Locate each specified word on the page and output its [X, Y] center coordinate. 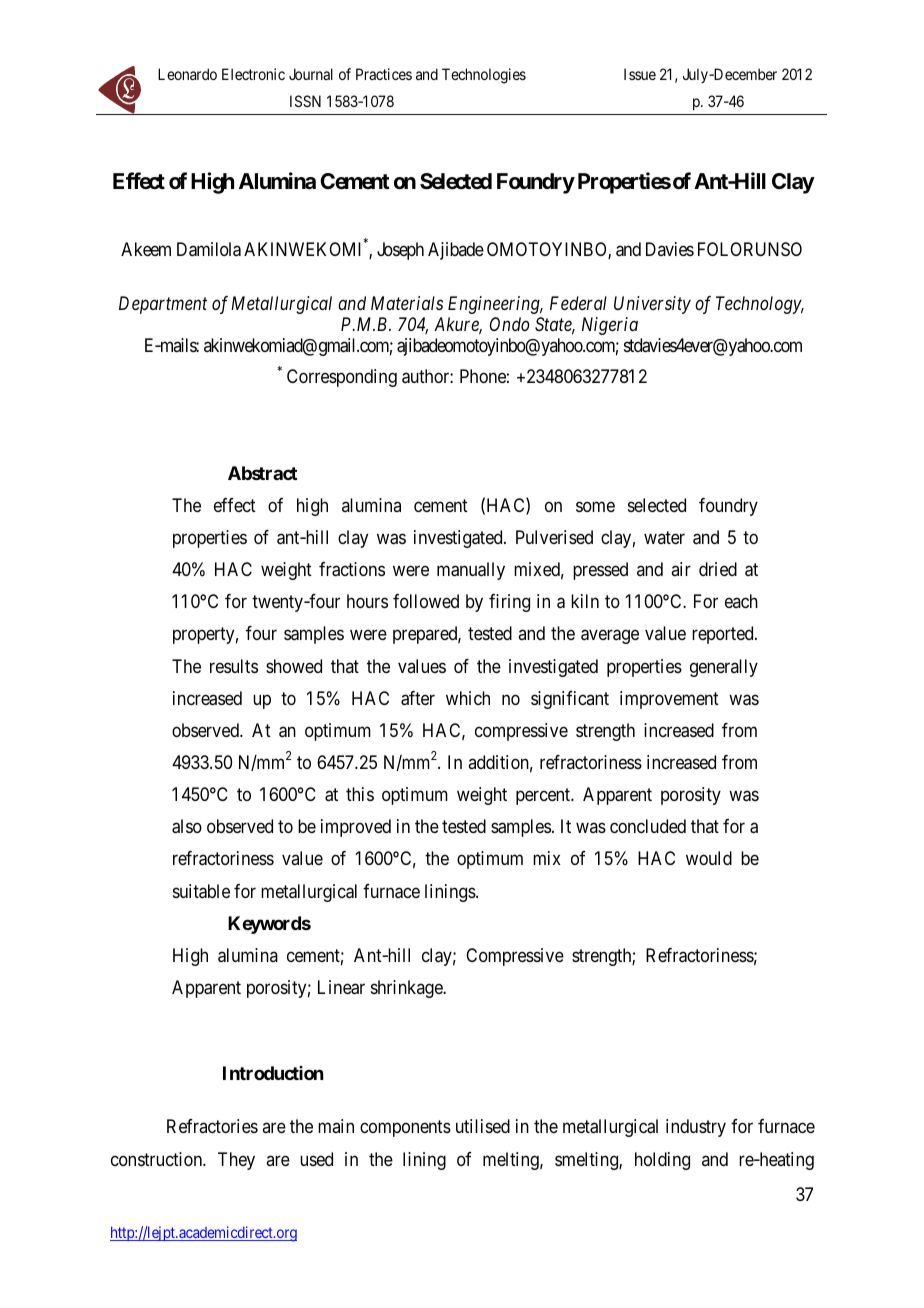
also [187, 826]
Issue [640, 74]
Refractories [212, 1126]
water [664, 537]
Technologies [484, 76]
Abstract [262, 473]
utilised [483, 1126]
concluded [648, 826]
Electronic [253, 74]
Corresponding [342, 378]
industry [696, 1128]
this [360, 794]
